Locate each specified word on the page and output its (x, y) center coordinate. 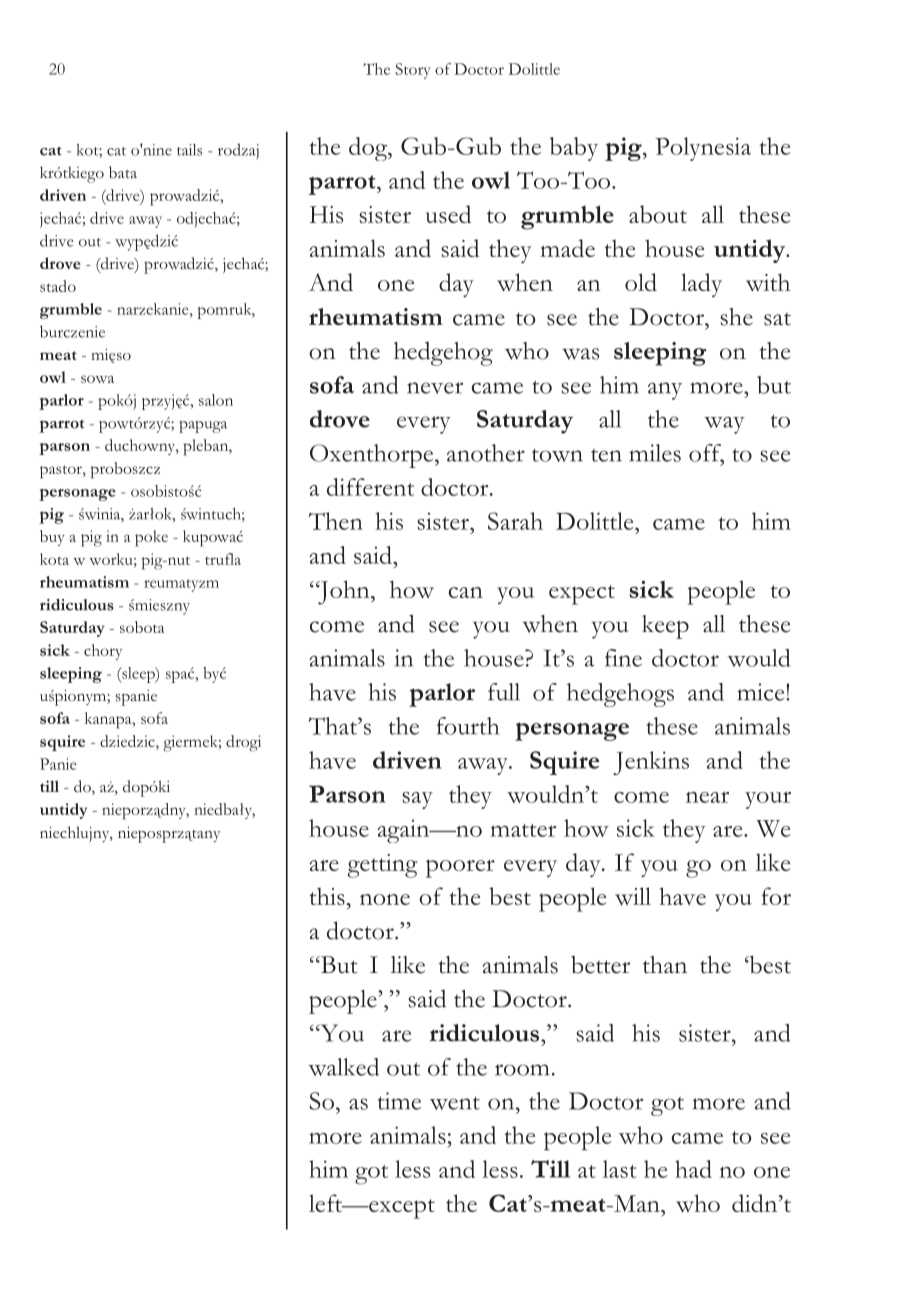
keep (665, 627)
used (448, 214)
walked (343, 1067)
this (327, 896)
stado (58, 286)
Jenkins (651, 763)
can (466, 592)
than (665, 965)
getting (382, 866)
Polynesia (703, 149)
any (665, 391)
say (417, 800)
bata (123, 172)
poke (151, 538)
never (435, 388)
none (385, 899)
